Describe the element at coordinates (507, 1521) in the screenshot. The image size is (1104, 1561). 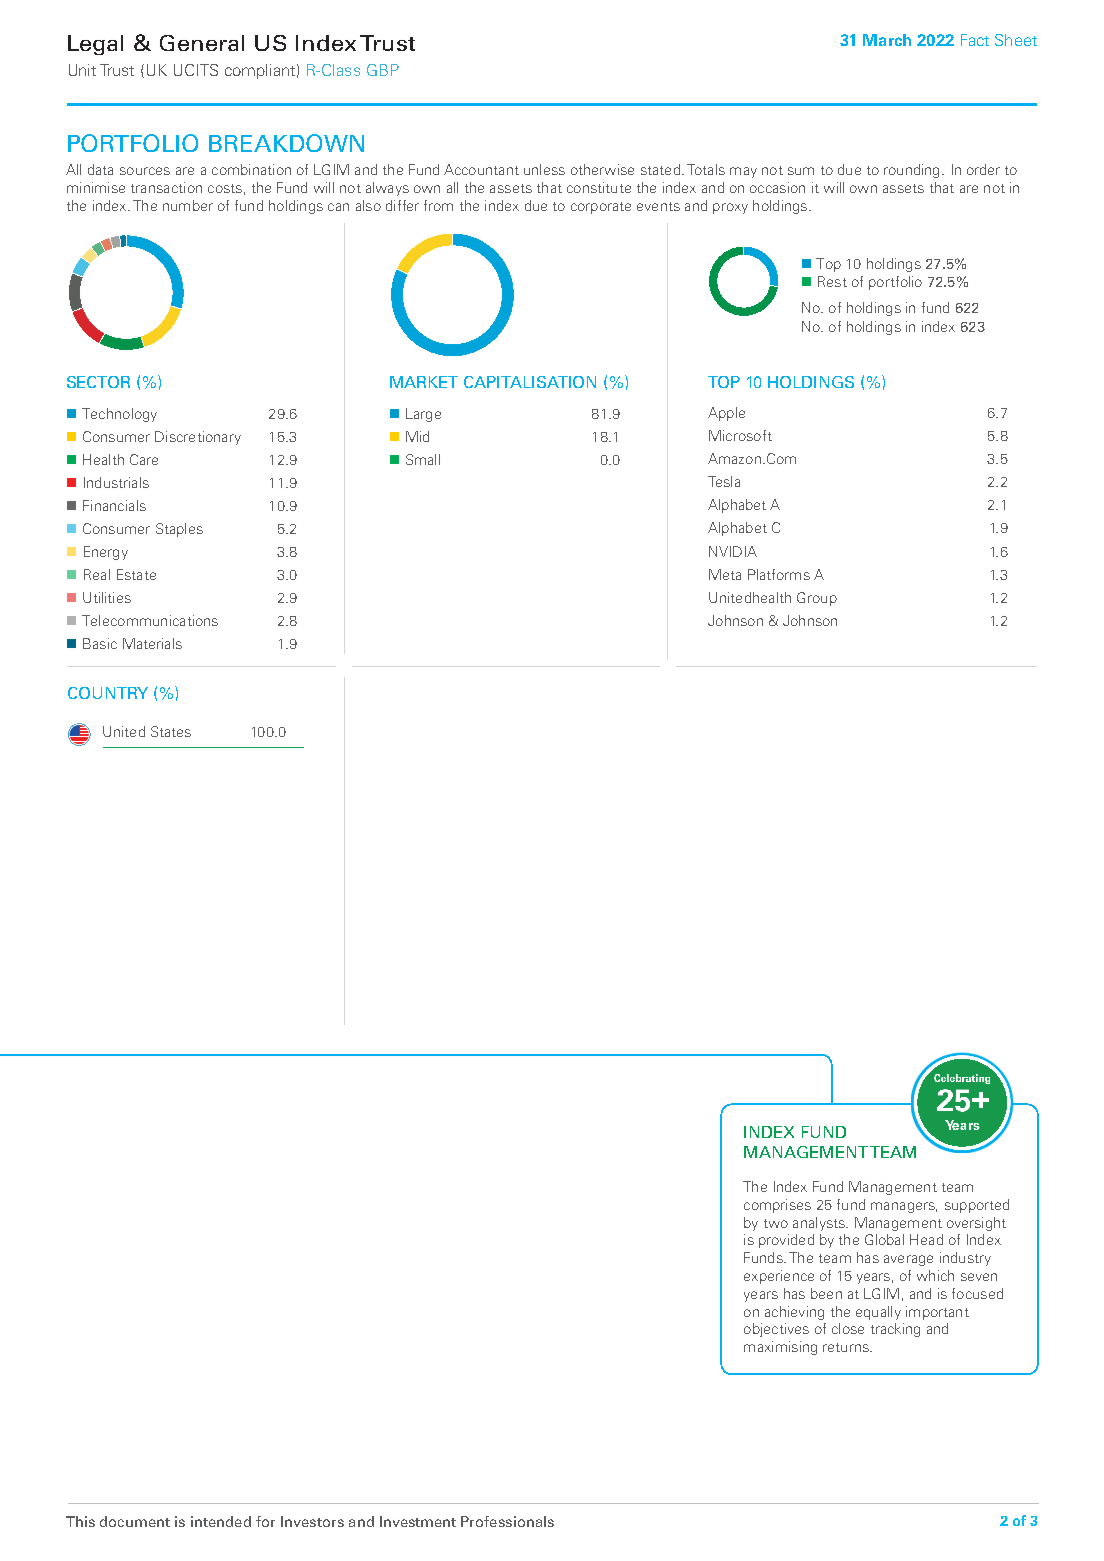
I see `Professionals` at that location.
